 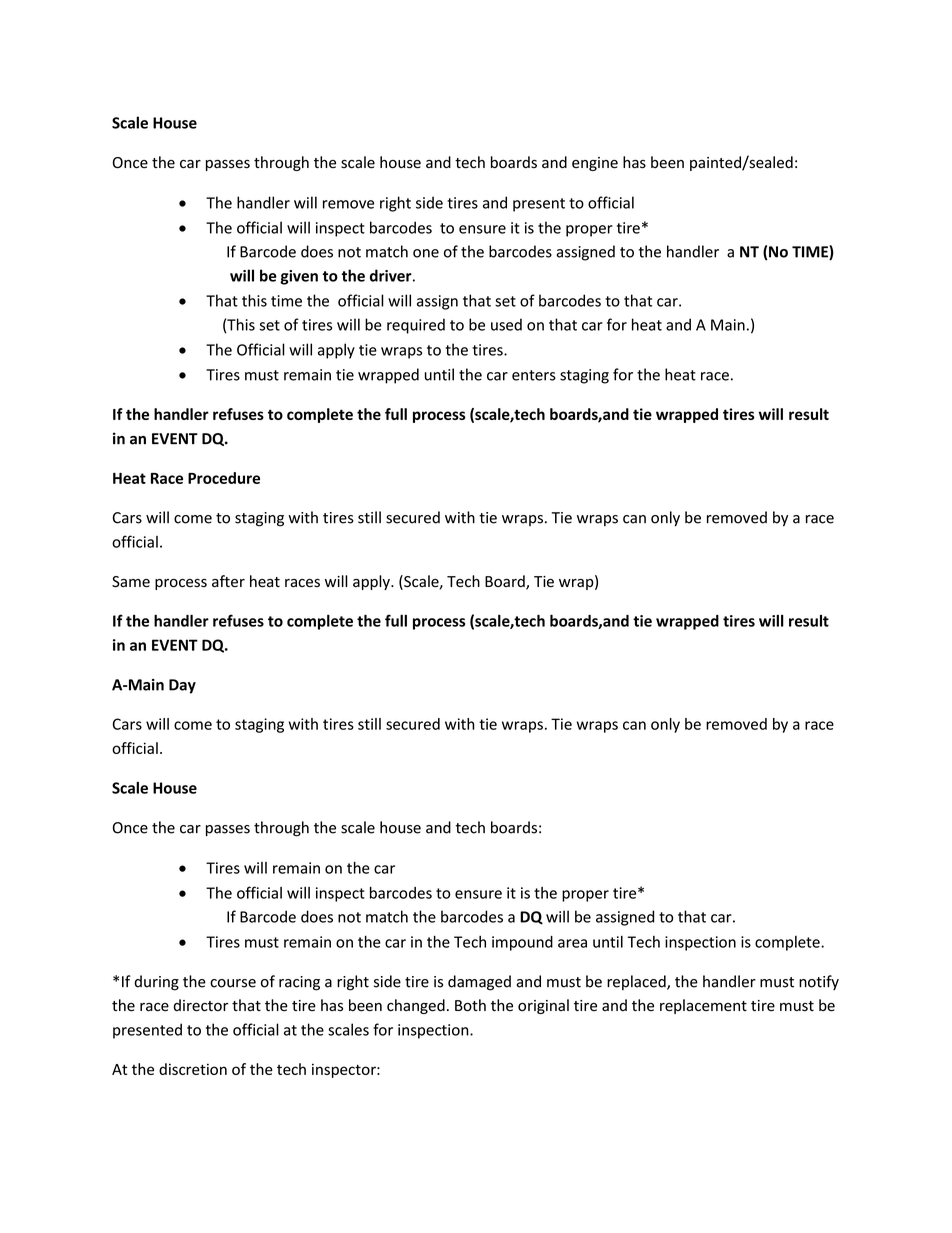 I want to click on discretion, so click(x=193, y=1069).
